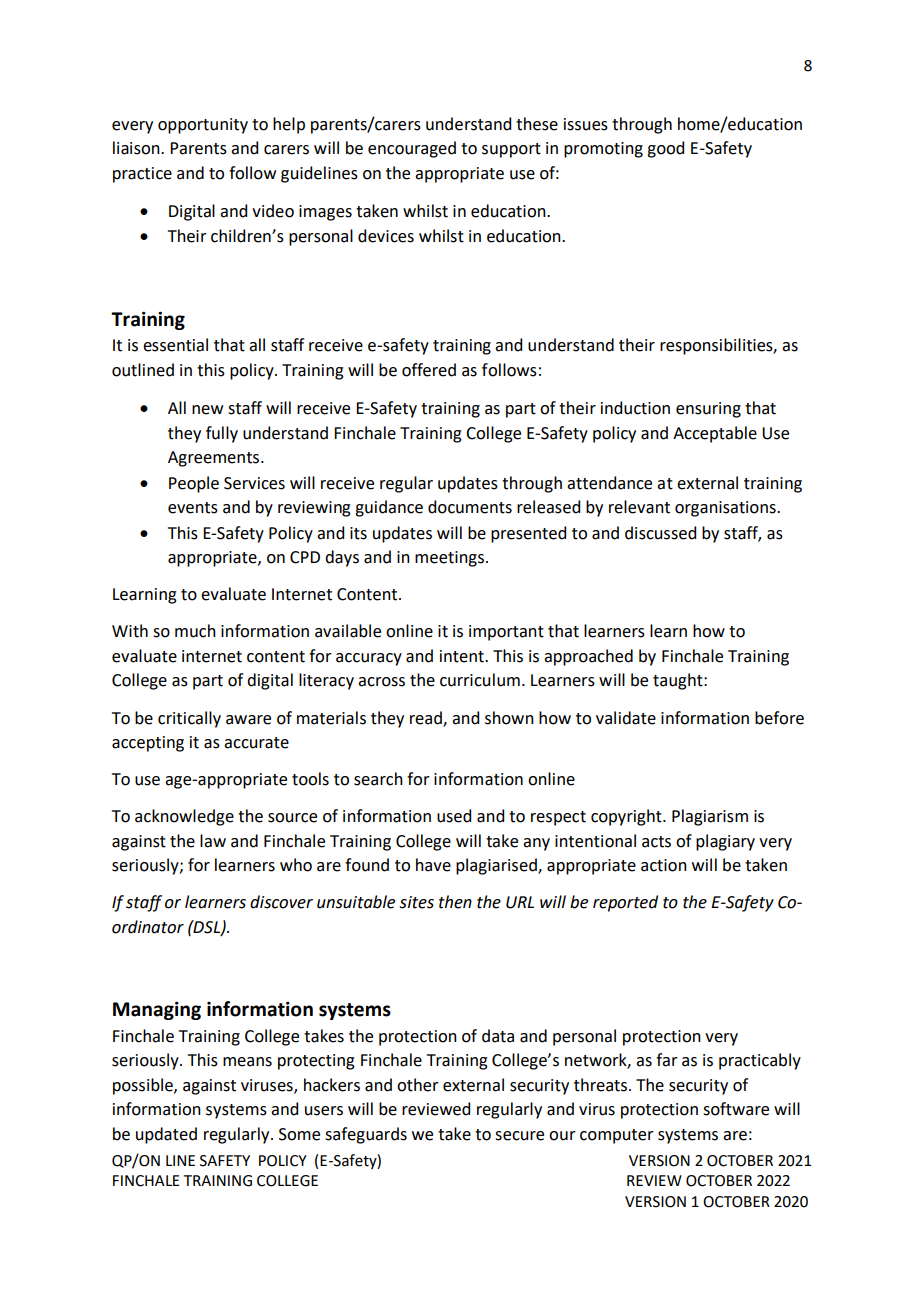  I want to click on important, so click(506, 633).
